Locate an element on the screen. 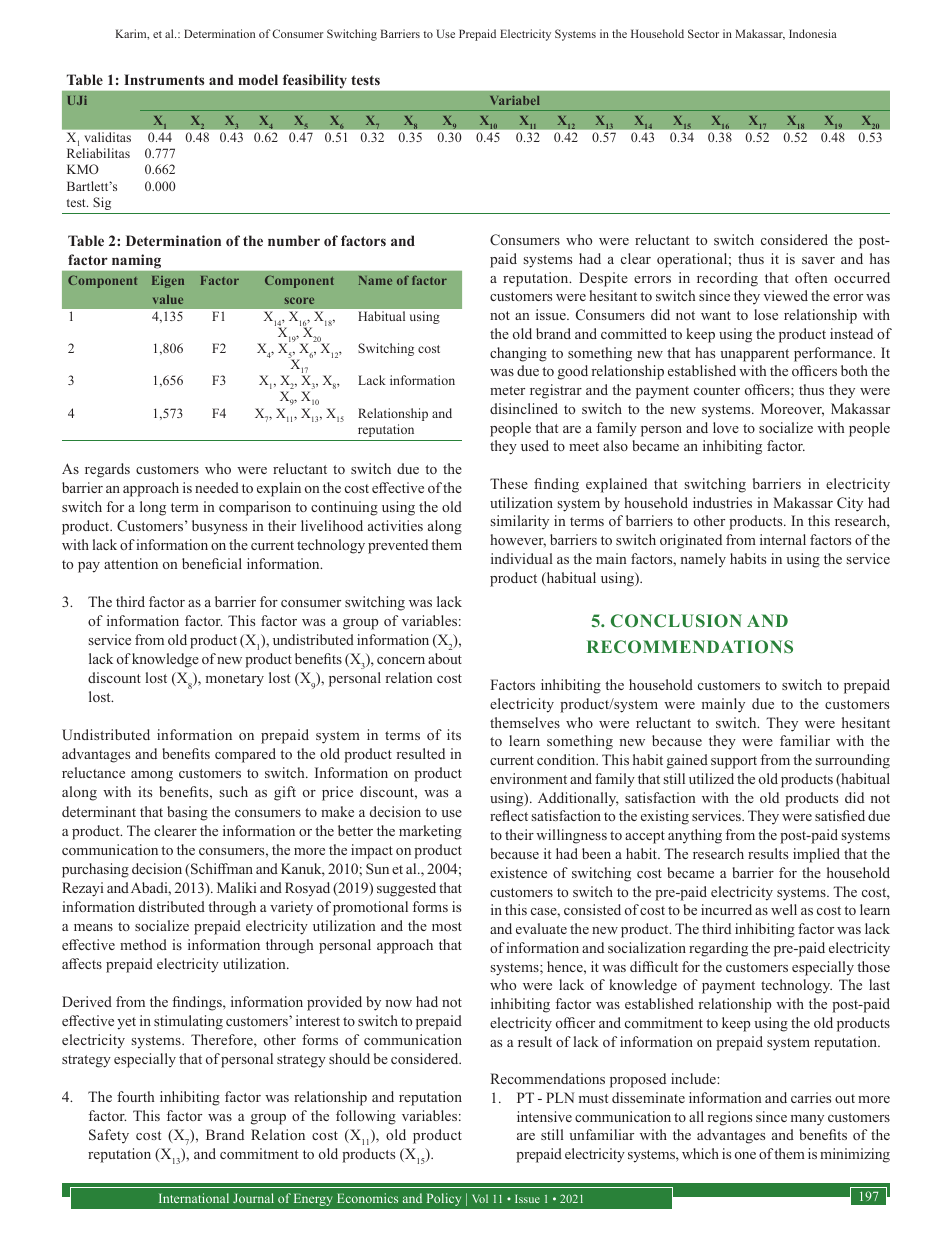 The width and height of the screenshot is (952, 1233). about is located at coordinates (445, 658).
